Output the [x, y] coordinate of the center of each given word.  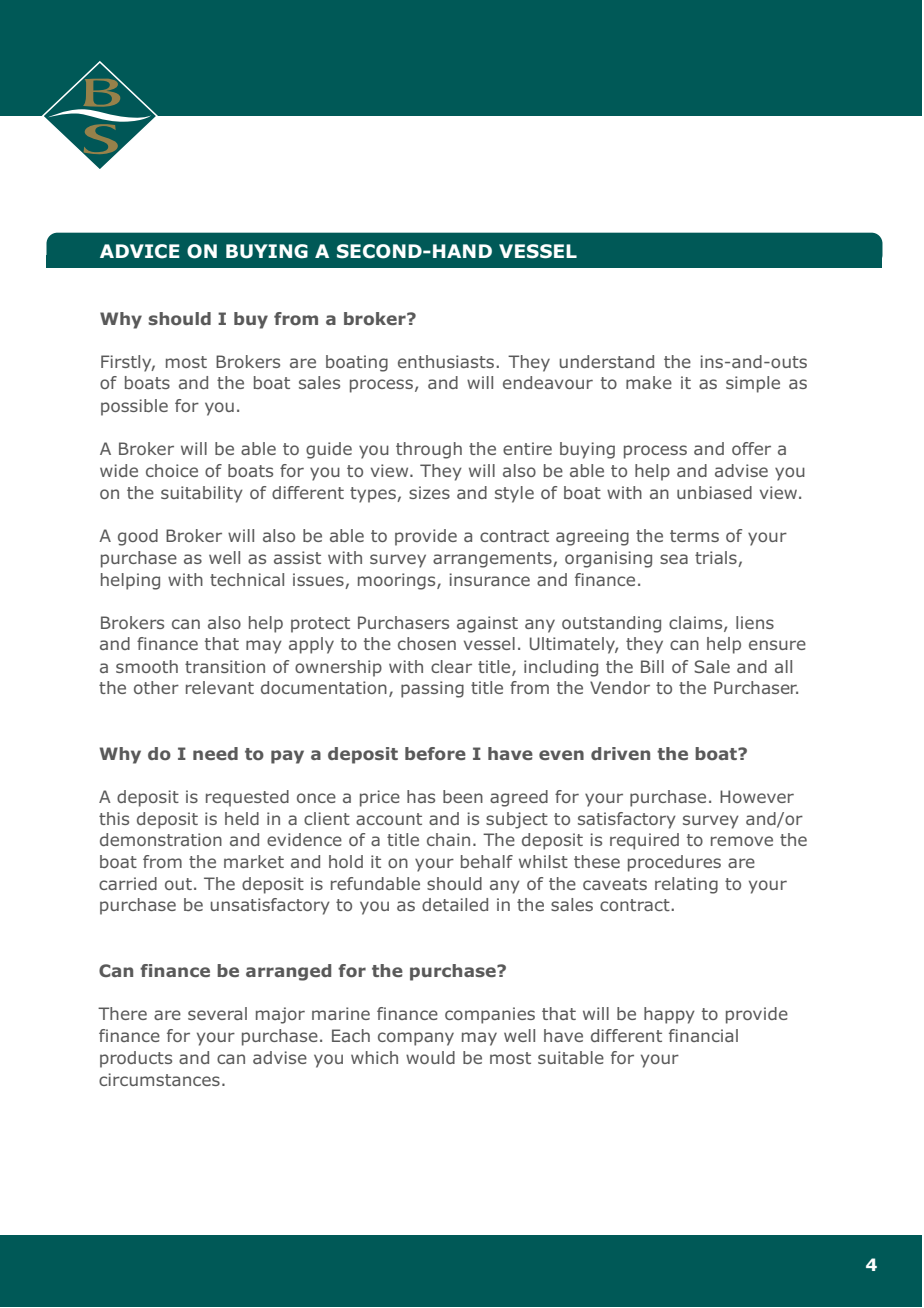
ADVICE [140, 251]
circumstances [159, 1079]
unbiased [714, 492]
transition [225, 666]
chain [448, 839]
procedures [674, 863]
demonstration [161, 839]
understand [607, 361]
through [429, 450]
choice [172, 470]
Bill [652, 666]
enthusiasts [446, 361]
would [430, 1057]
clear [451, 666]
